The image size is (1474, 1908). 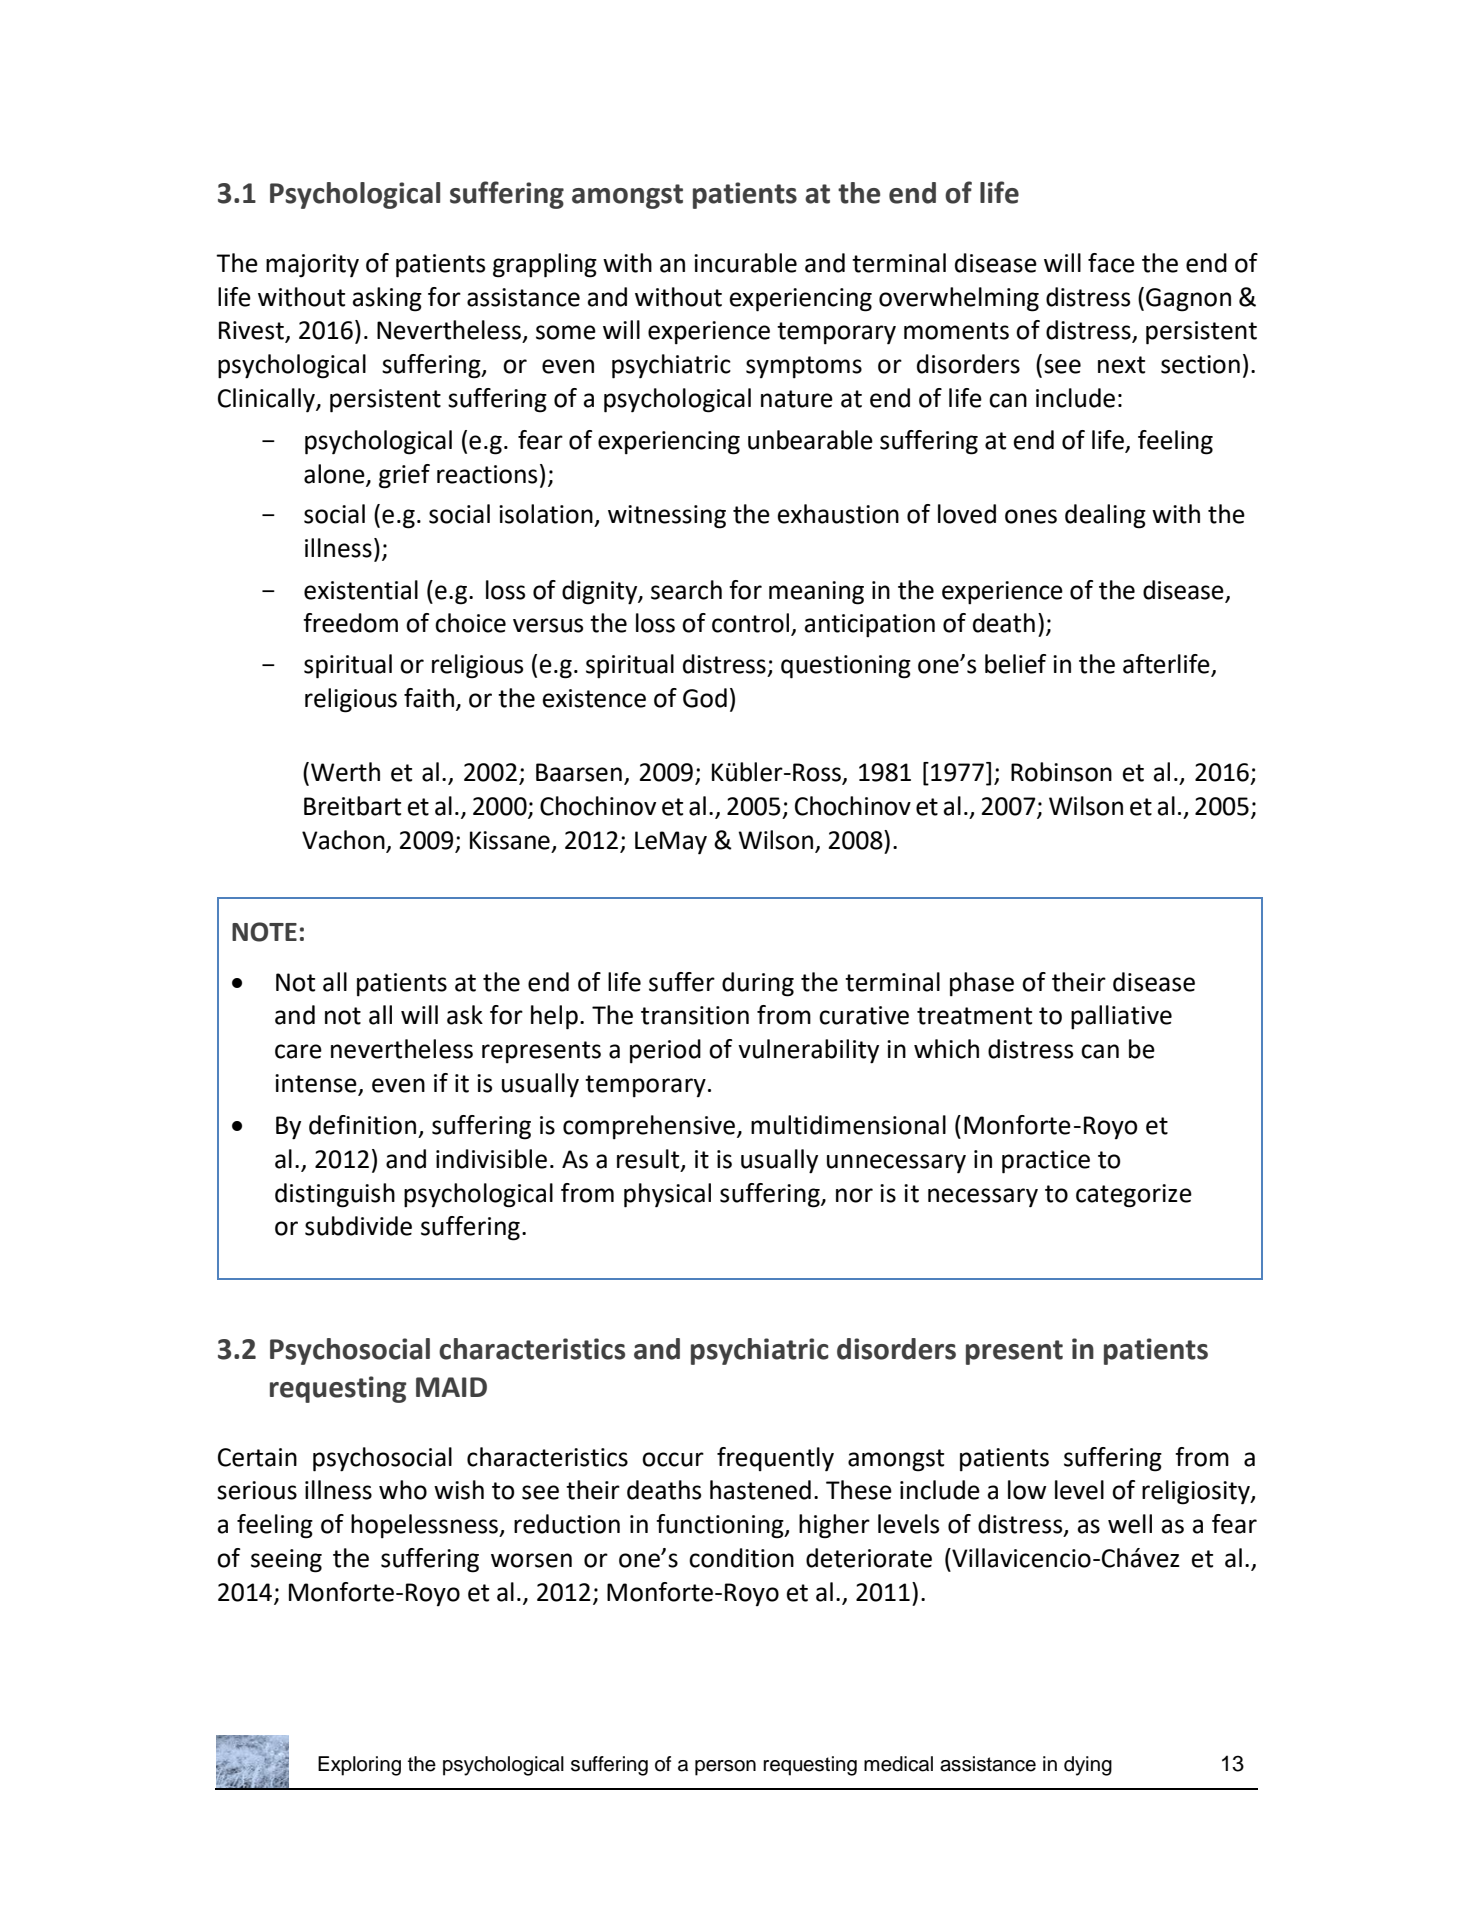 What do you see at coordinates (1111, 263) in the document?
I see `face` at bounding box center [1111, 263].
